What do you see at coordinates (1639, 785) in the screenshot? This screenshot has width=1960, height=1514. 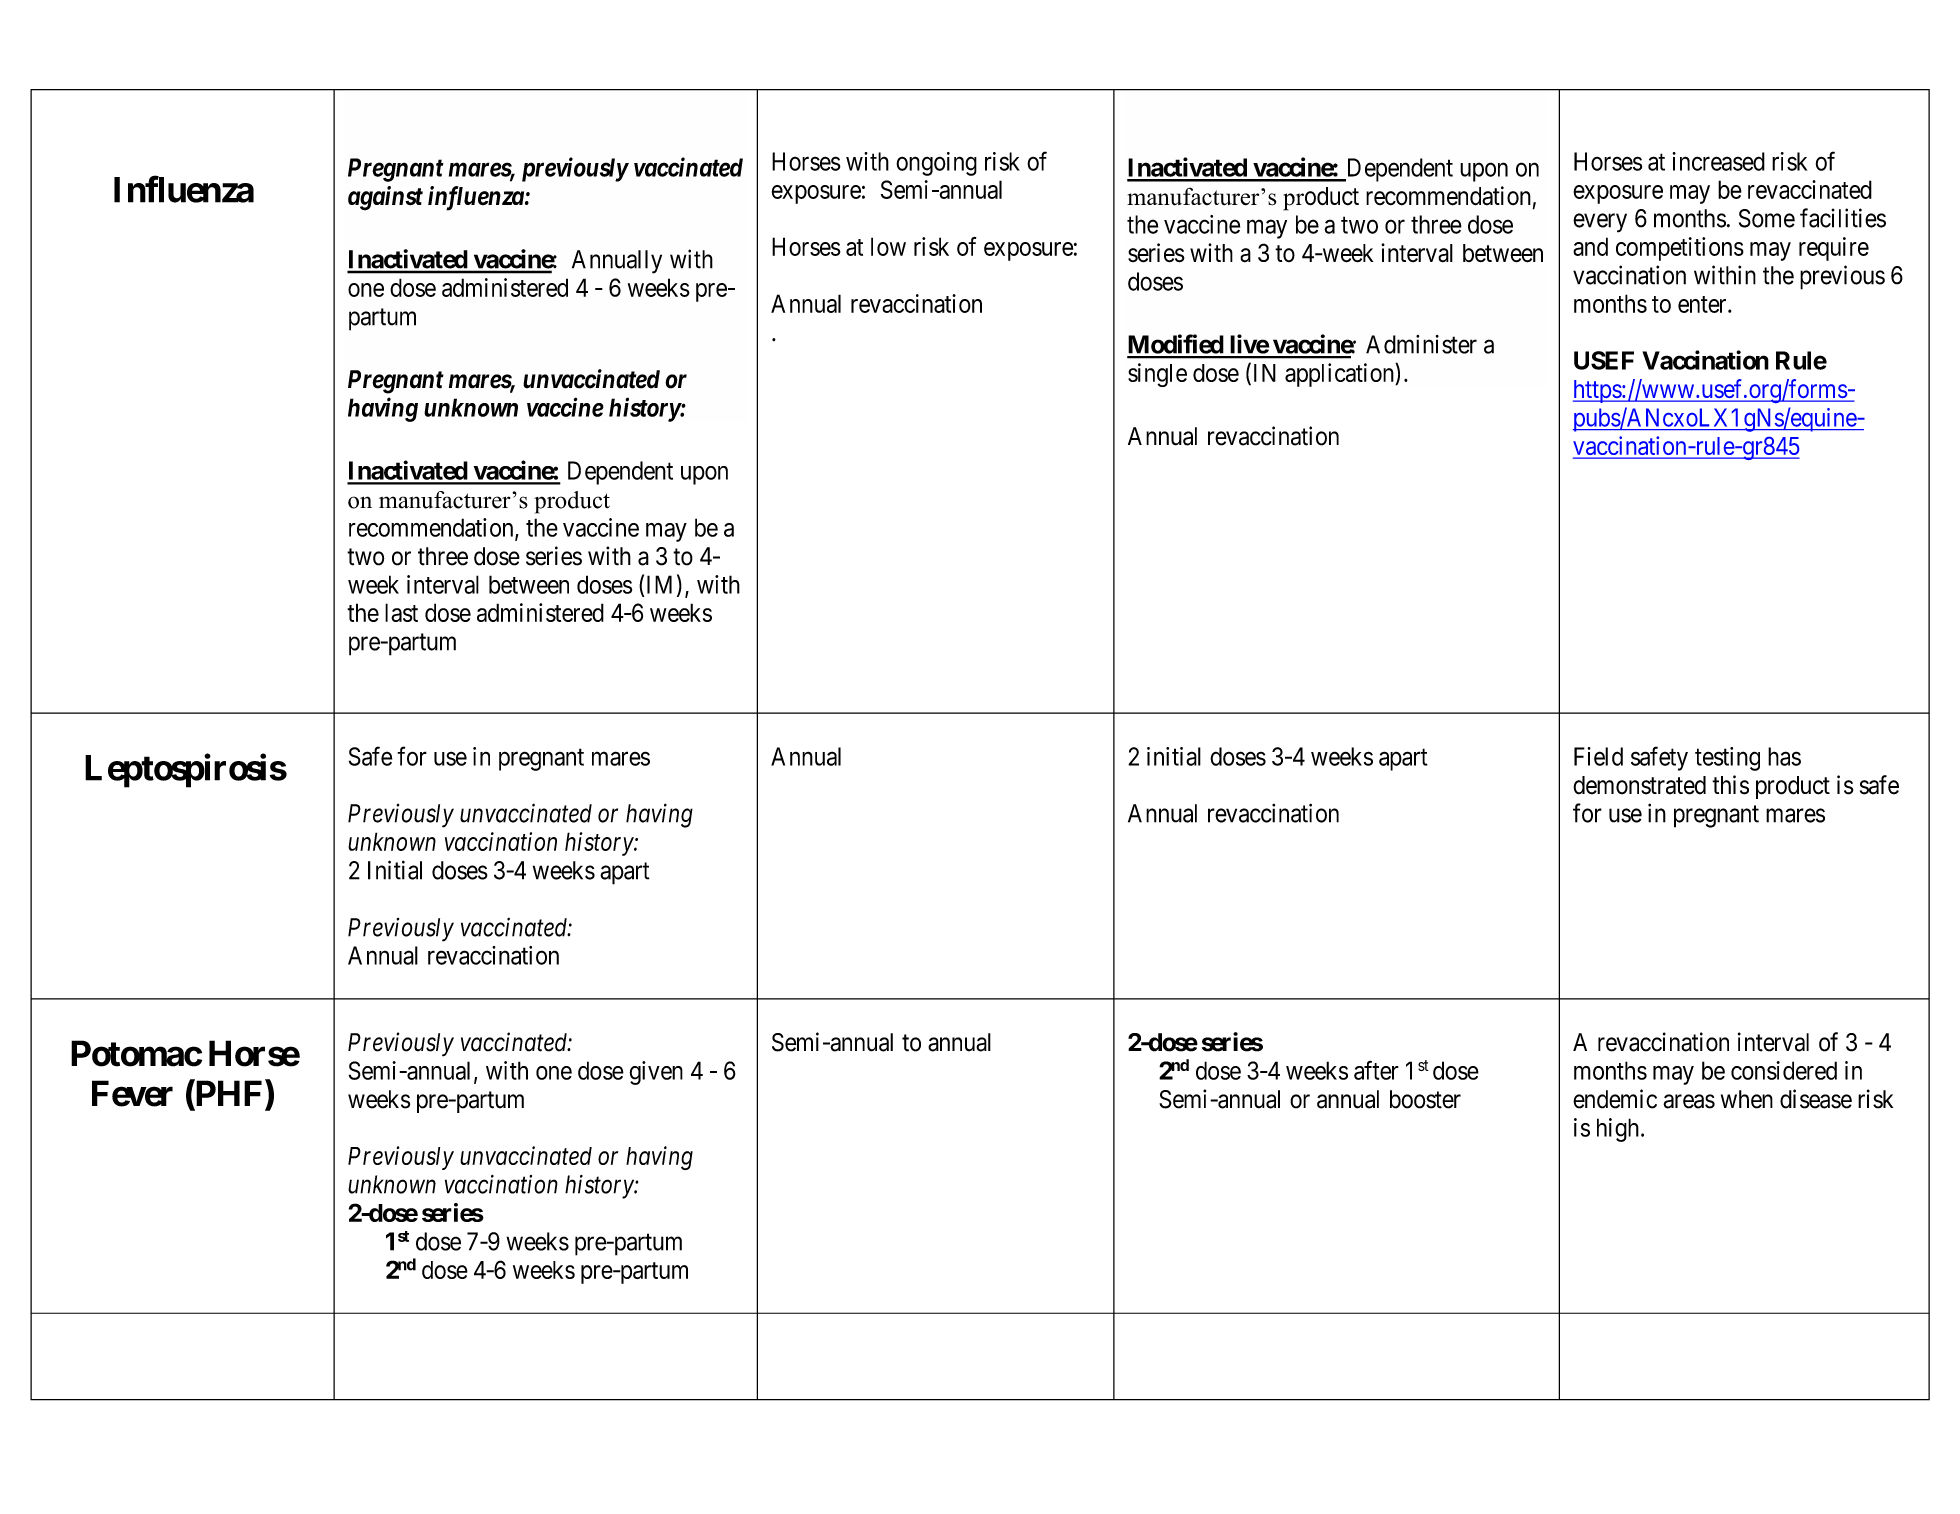 I see `demonstrated` at bounding box center [1639, 785].
